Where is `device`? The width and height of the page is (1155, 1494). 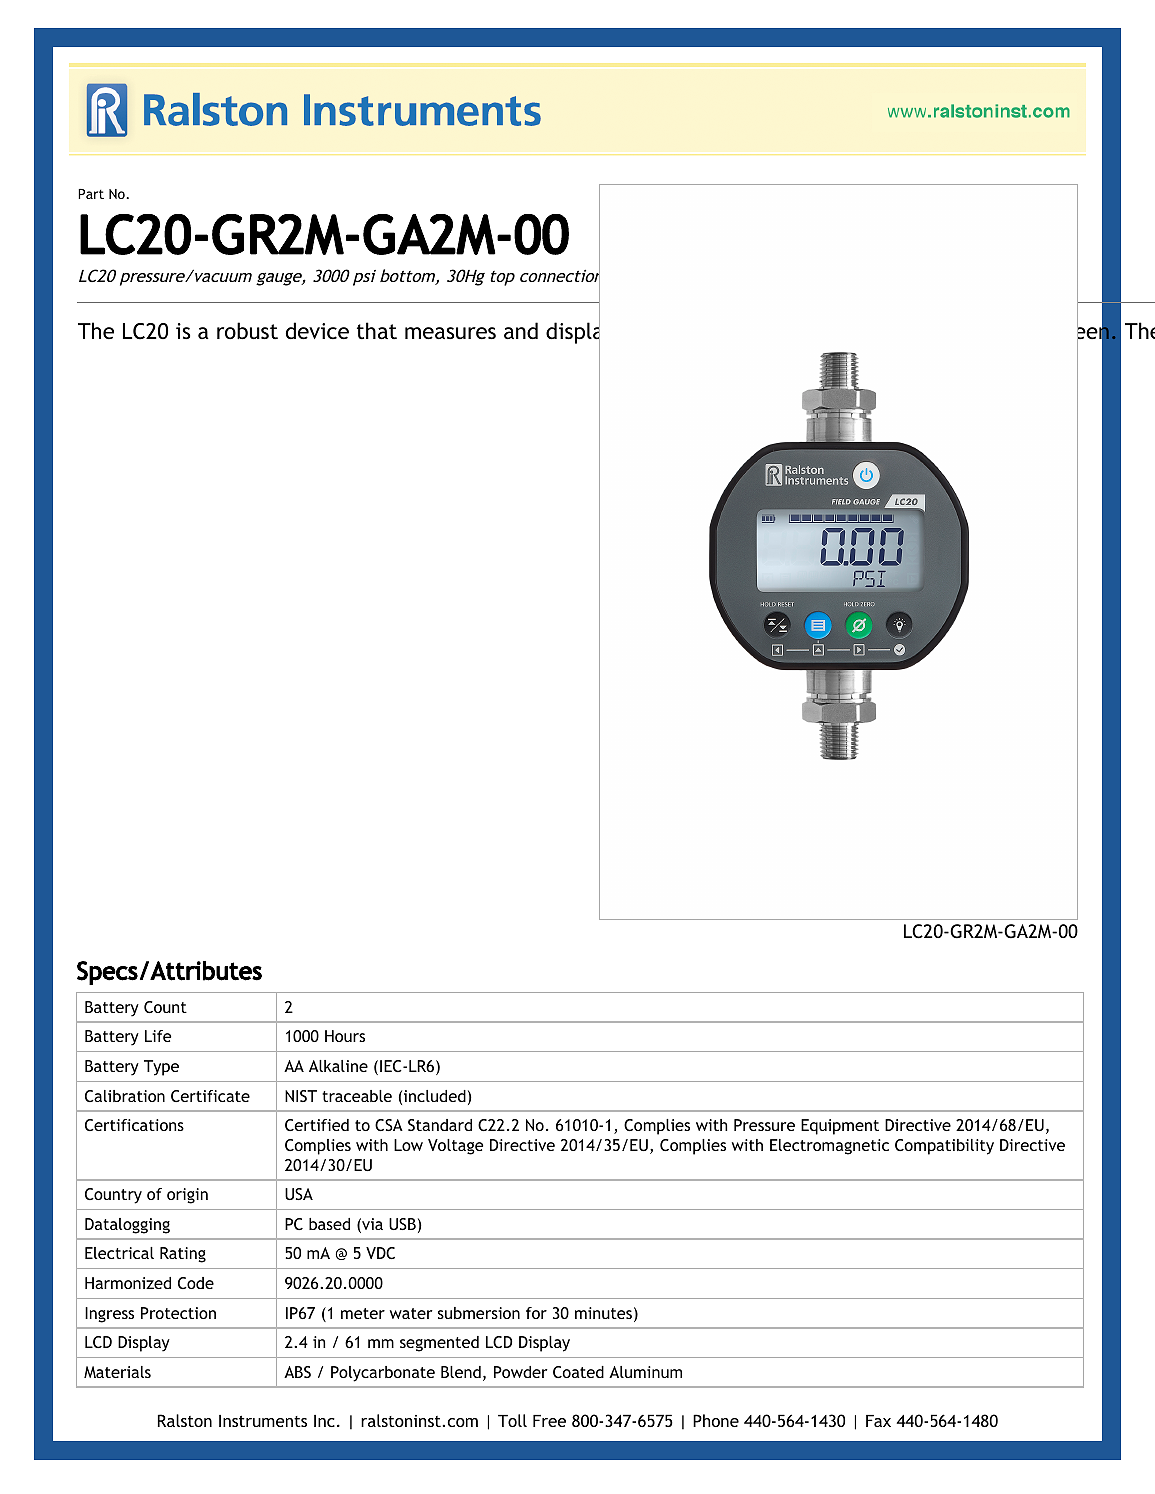 device is located at coordinates (317, 331).
